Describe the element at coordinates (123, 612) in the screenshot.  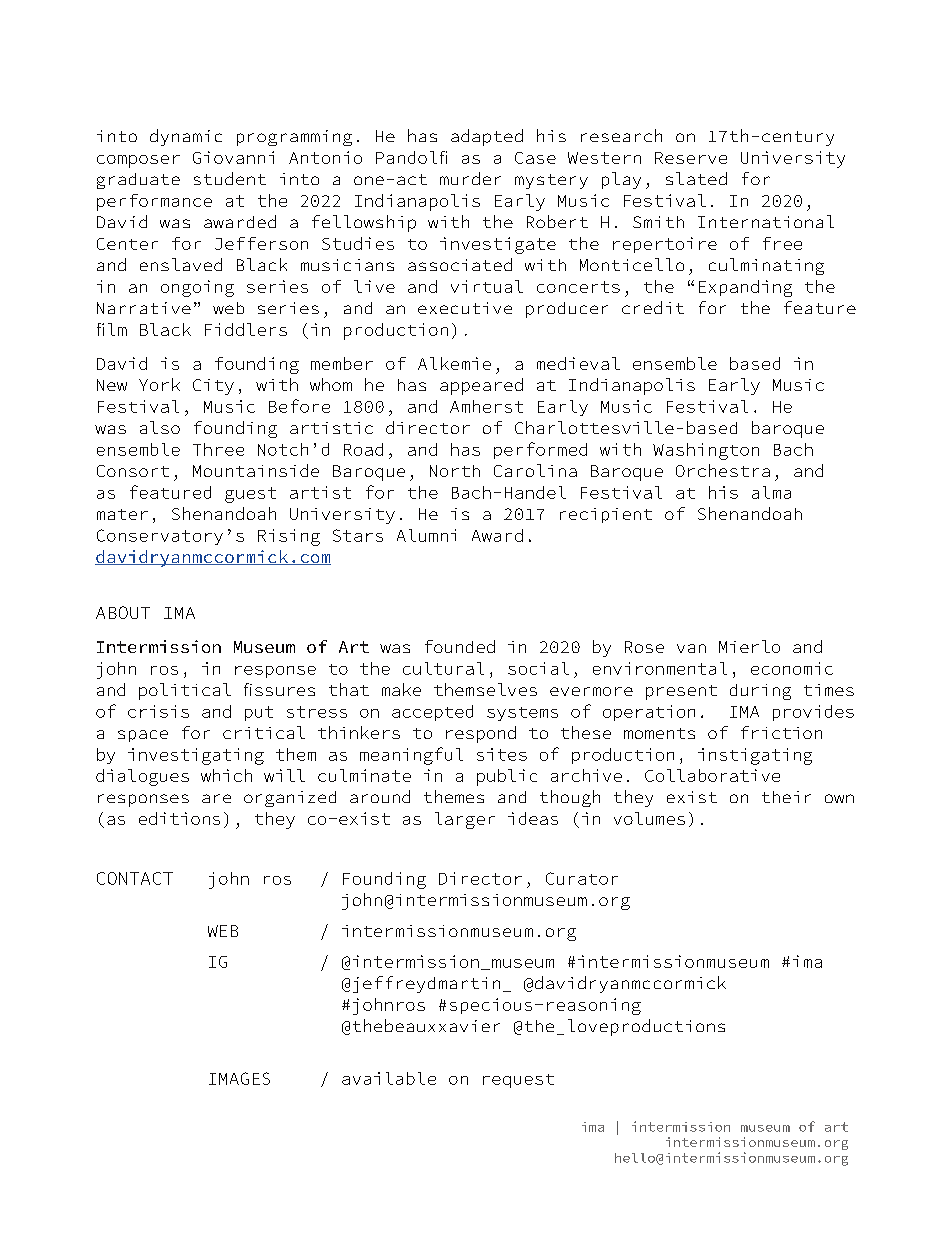
I see `ABOUT` at that location.
